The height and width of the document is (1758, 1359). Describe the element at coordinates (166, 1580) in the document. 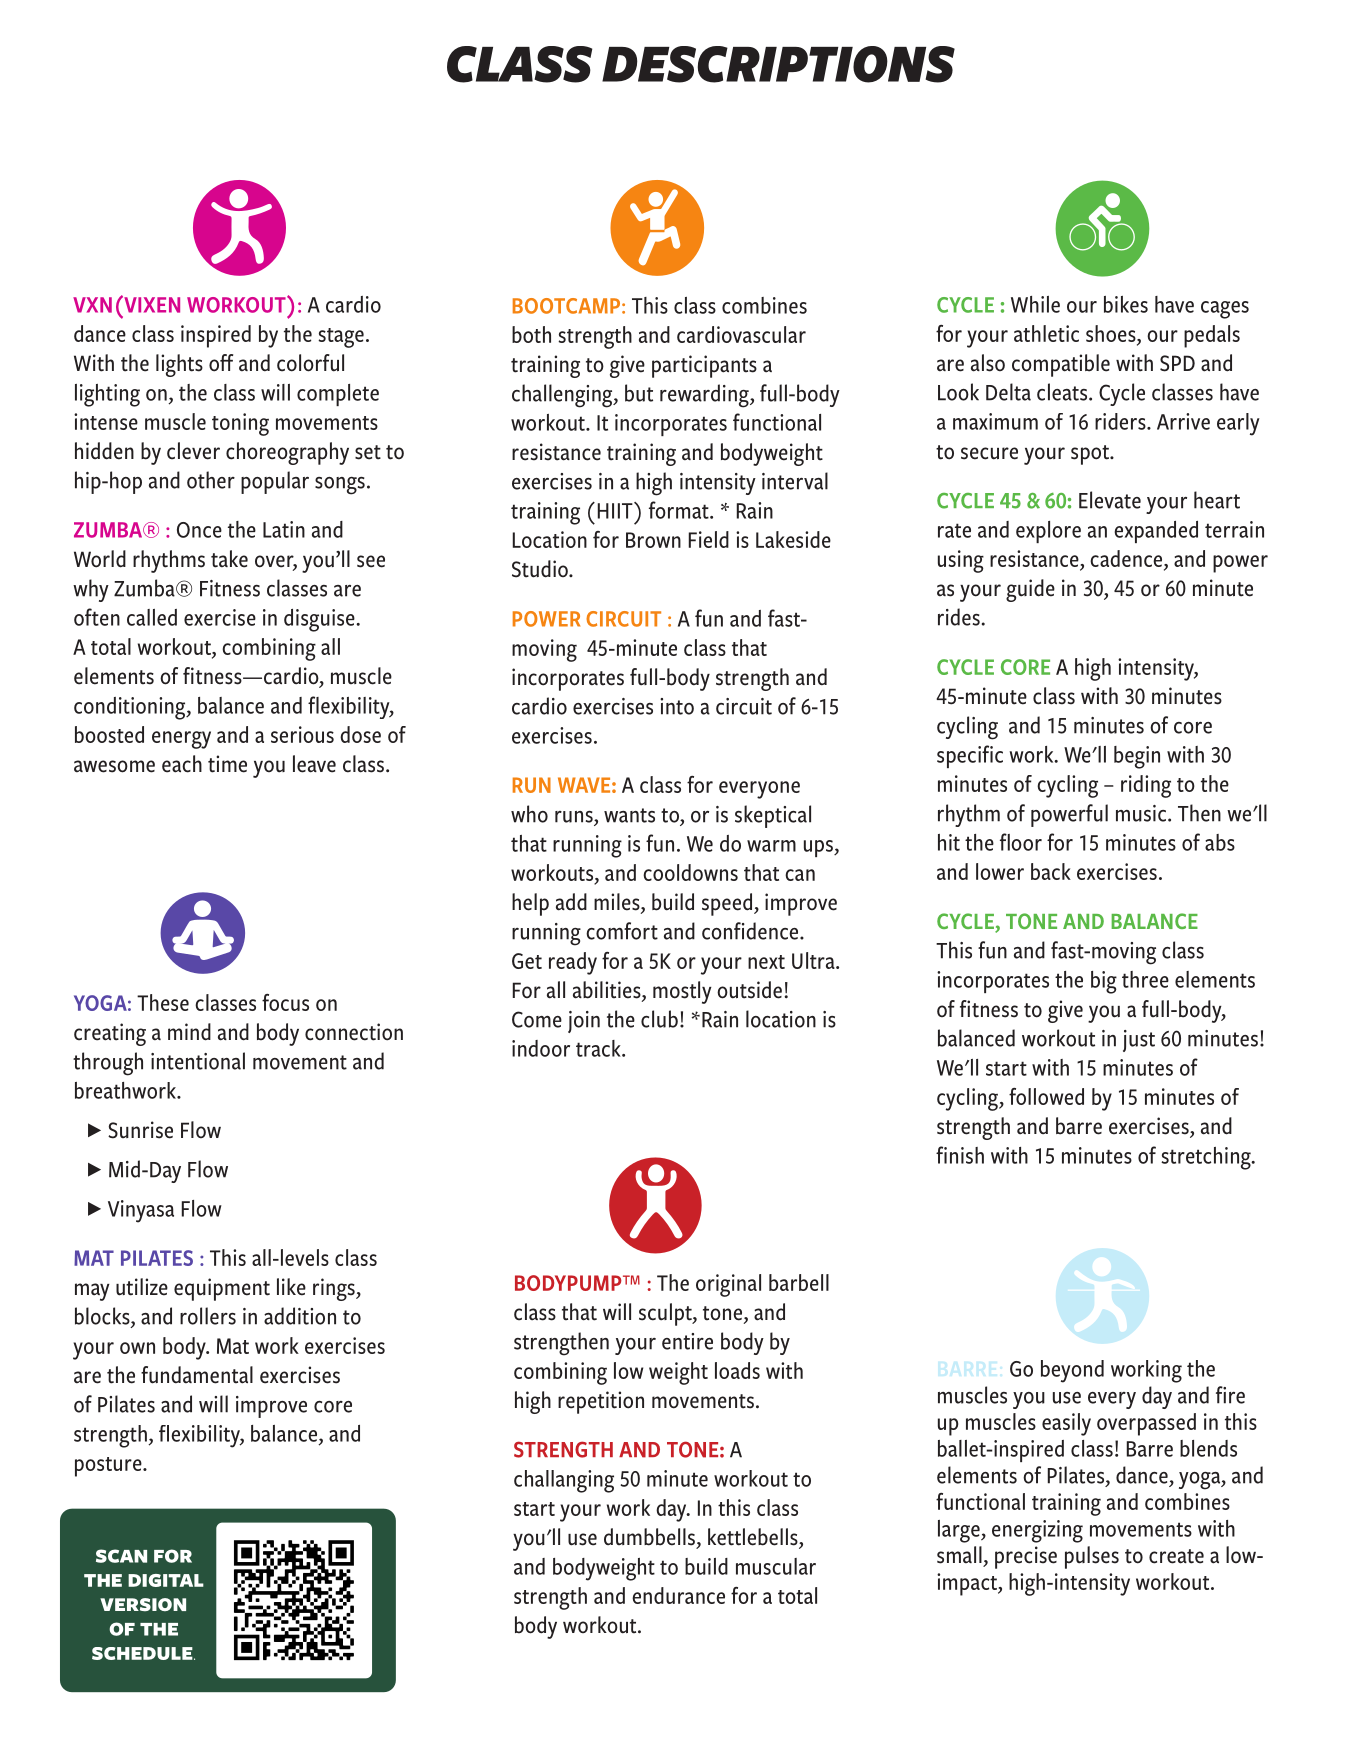

I see `DIGITAL` at that location.
